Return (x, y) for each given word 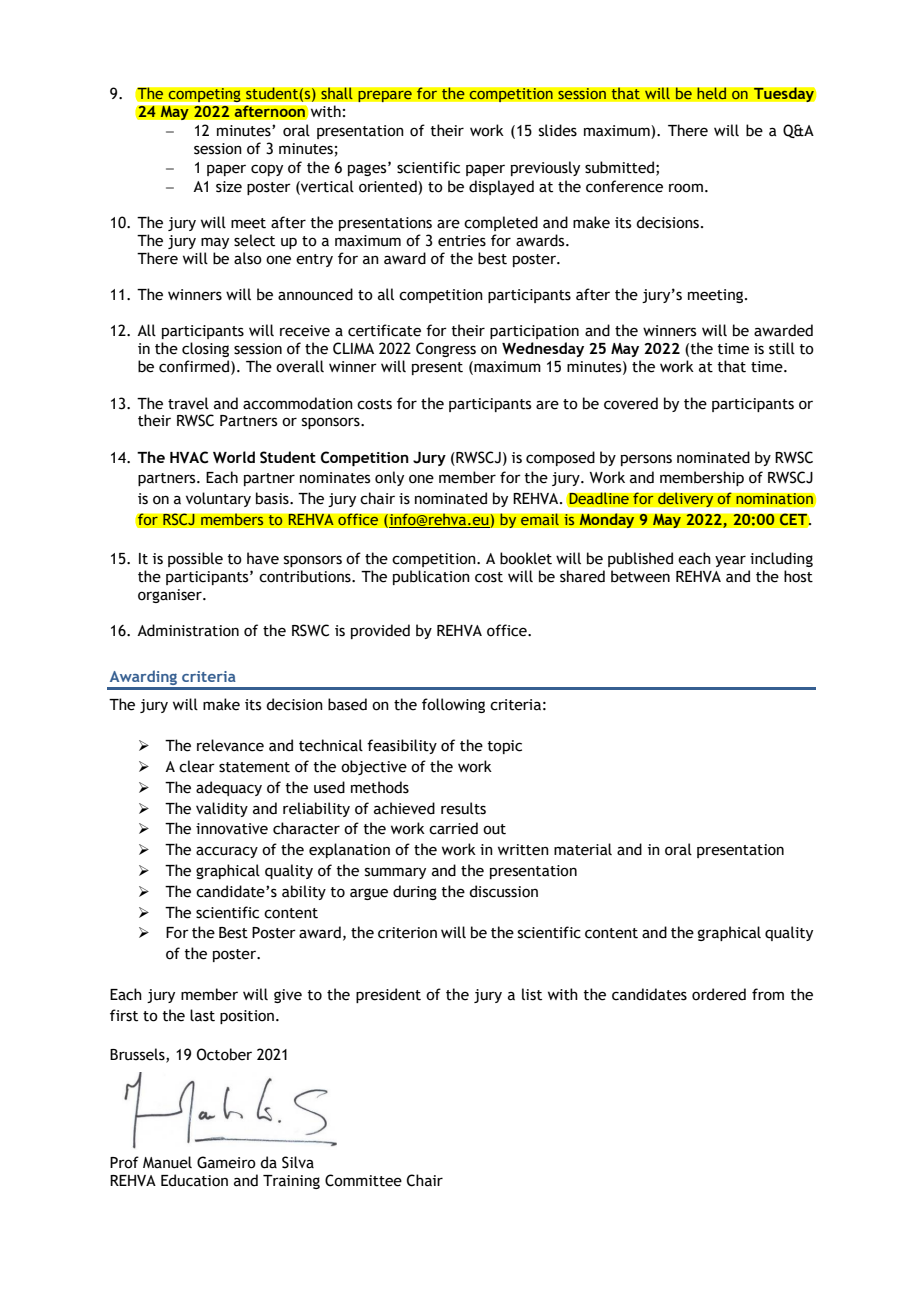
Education (194, 1180)
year (730, 561)
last (202, 1015)
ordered (719, 994)
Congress (446, 349)
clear (197, 766)
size (229, 187)
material (583, 849)
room (686, 188)
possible (195, 559)
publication (431, 577)
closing (205, 349)
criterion (407, 933)
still (782, 348)
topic (504, 747)
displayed (501, 187)
